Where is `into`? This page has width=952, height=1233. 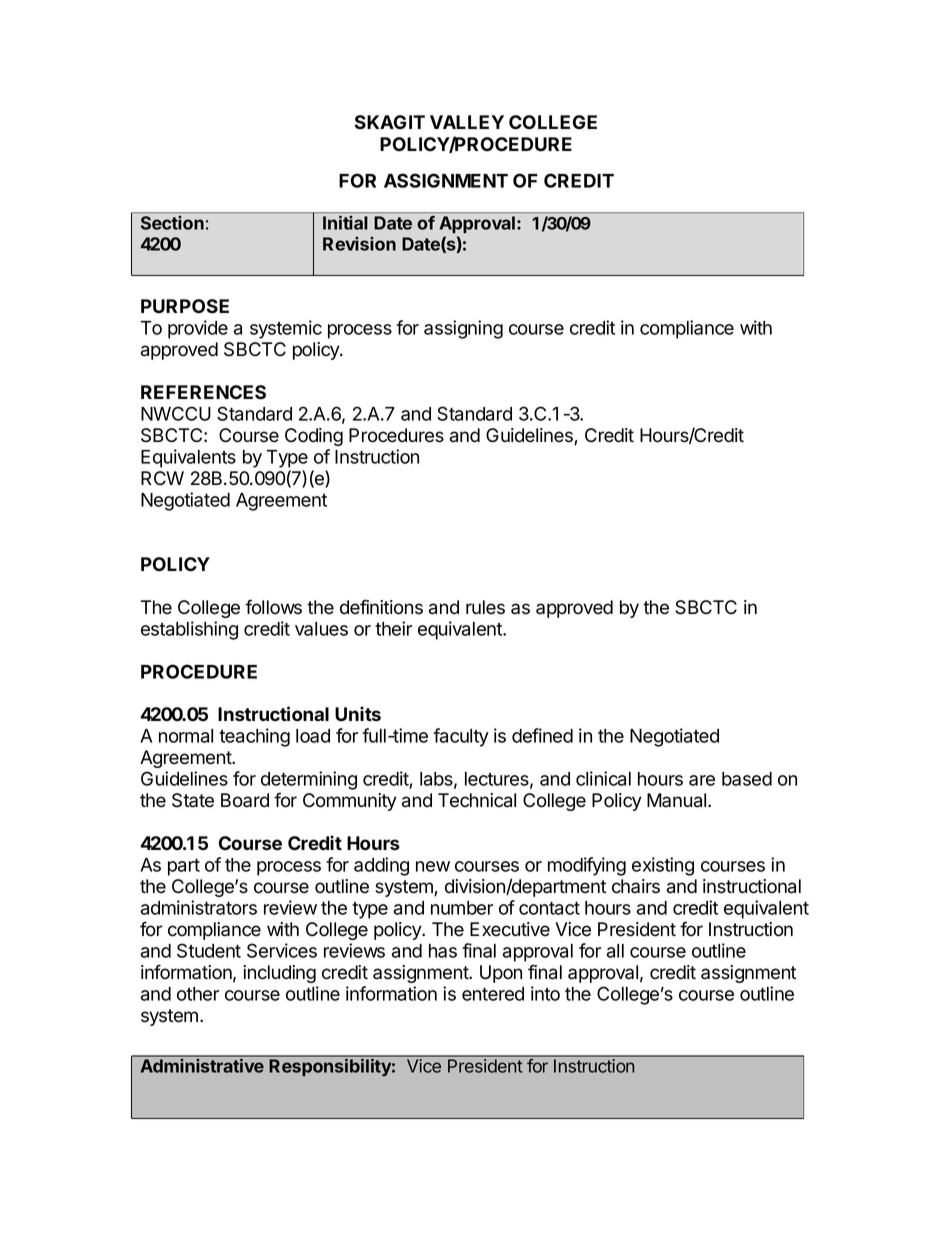 into is located at coordinates (545, 993).
